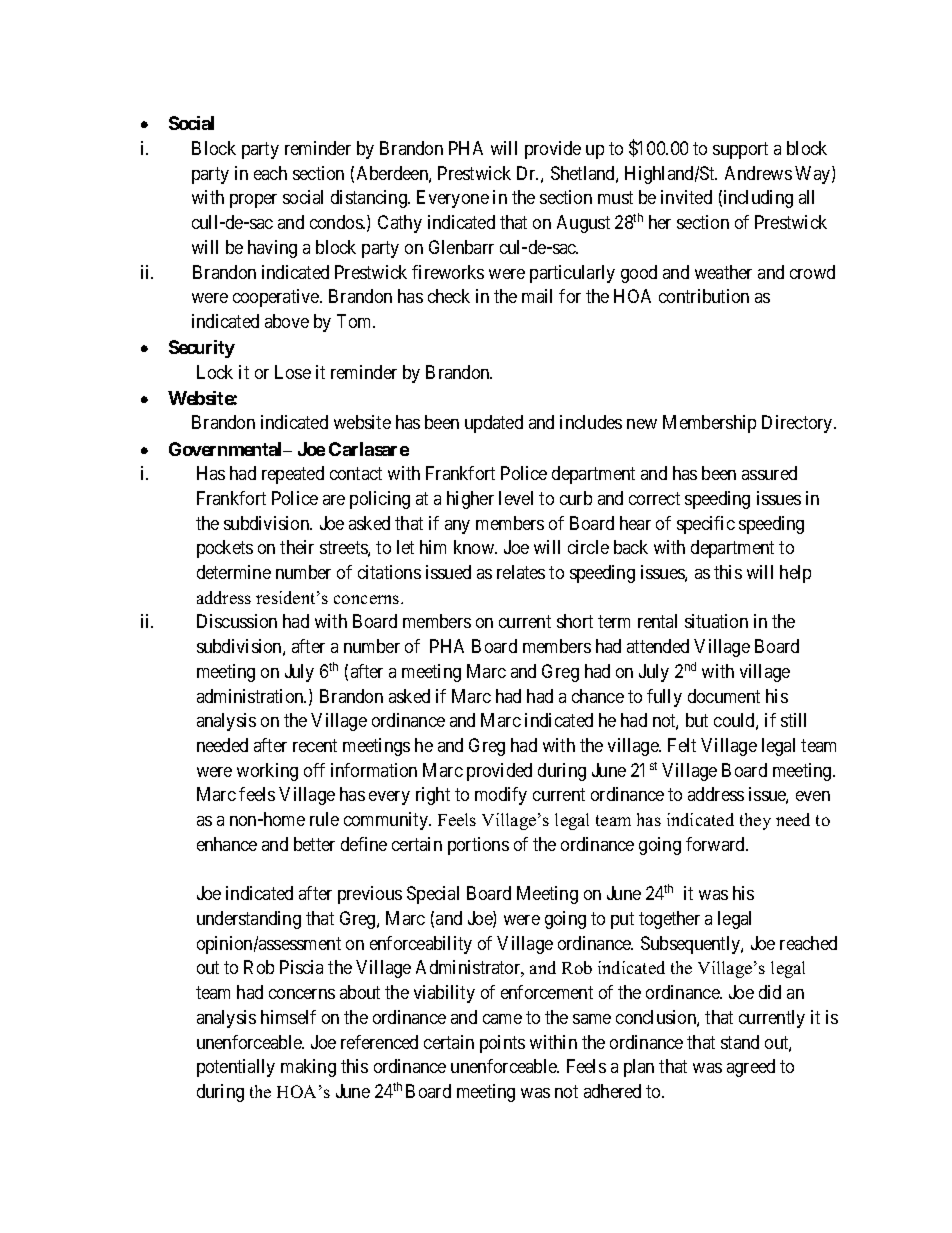 Image resolution: width=952 pixels, height=1233 pixels. Describe the element at coordinates (308, 1068) in the page. I see `making` at that location.
